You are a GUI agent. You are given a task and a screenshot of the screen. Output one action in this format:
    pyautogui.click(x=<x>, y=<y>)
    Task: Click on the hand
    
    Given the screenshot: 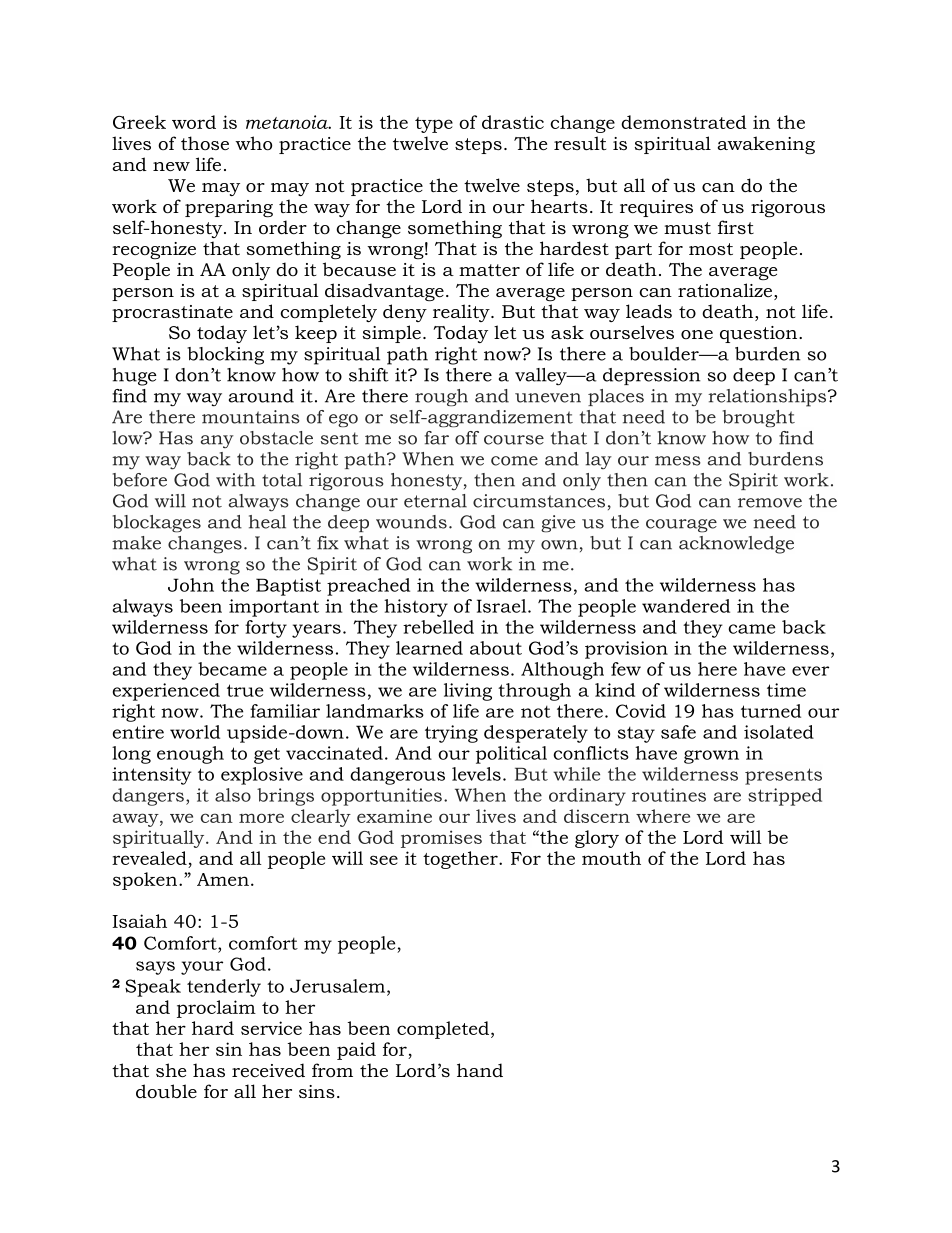 What is the action you would take?
    pyautogui.click(x=480, y=1070)
